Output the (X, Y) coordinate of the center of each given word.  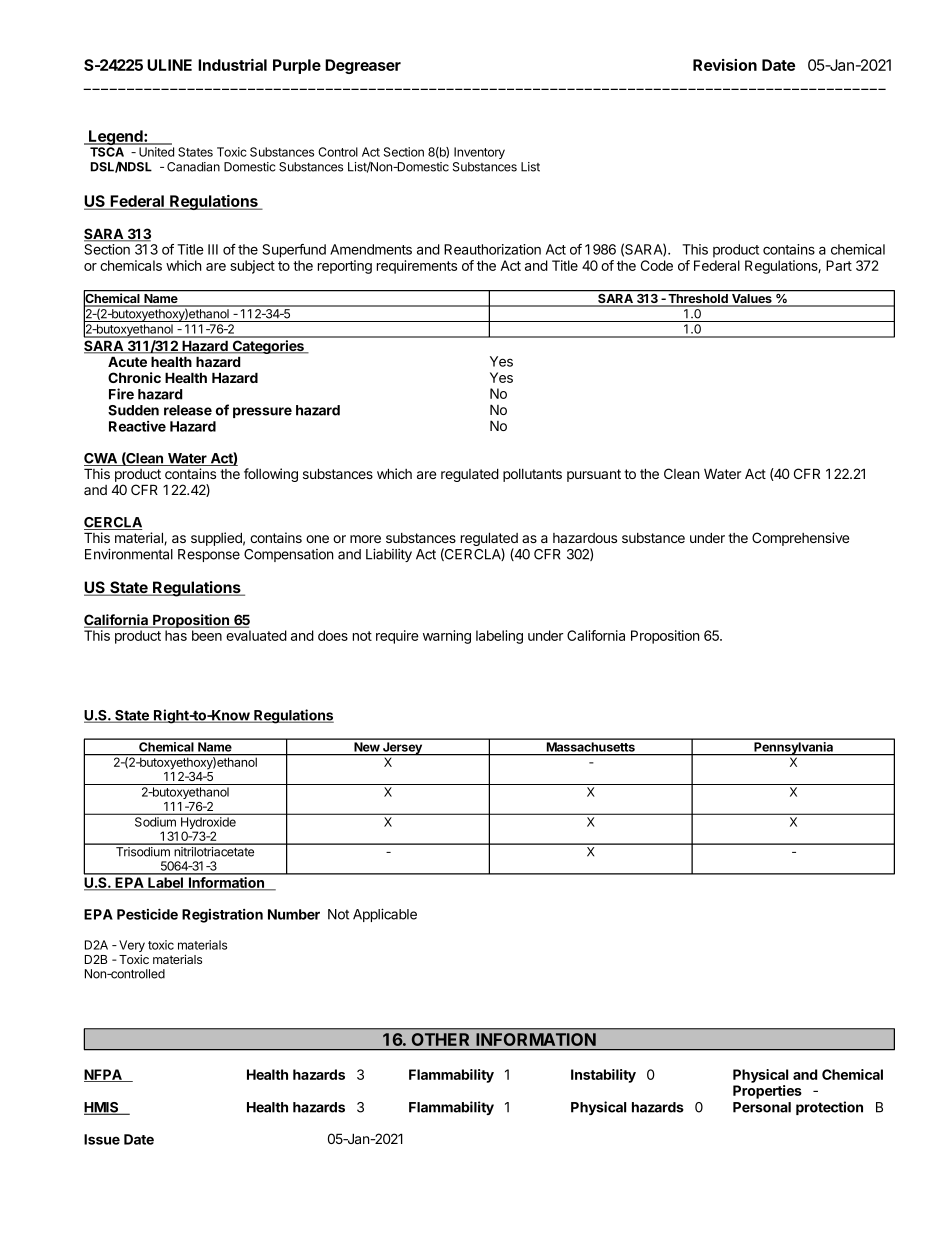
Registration (222, 916)
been (207, 635)
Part (839, 265)
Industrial (232, 65)
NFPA (104, 1075)
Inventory (479, 153)
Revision (725, 65)
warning (447, 637)
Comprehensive (800, 539)
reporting (345, 267)
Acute (127, 361)
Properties (767, 1092)
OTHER (440, 1039)
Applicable (385, 915)
